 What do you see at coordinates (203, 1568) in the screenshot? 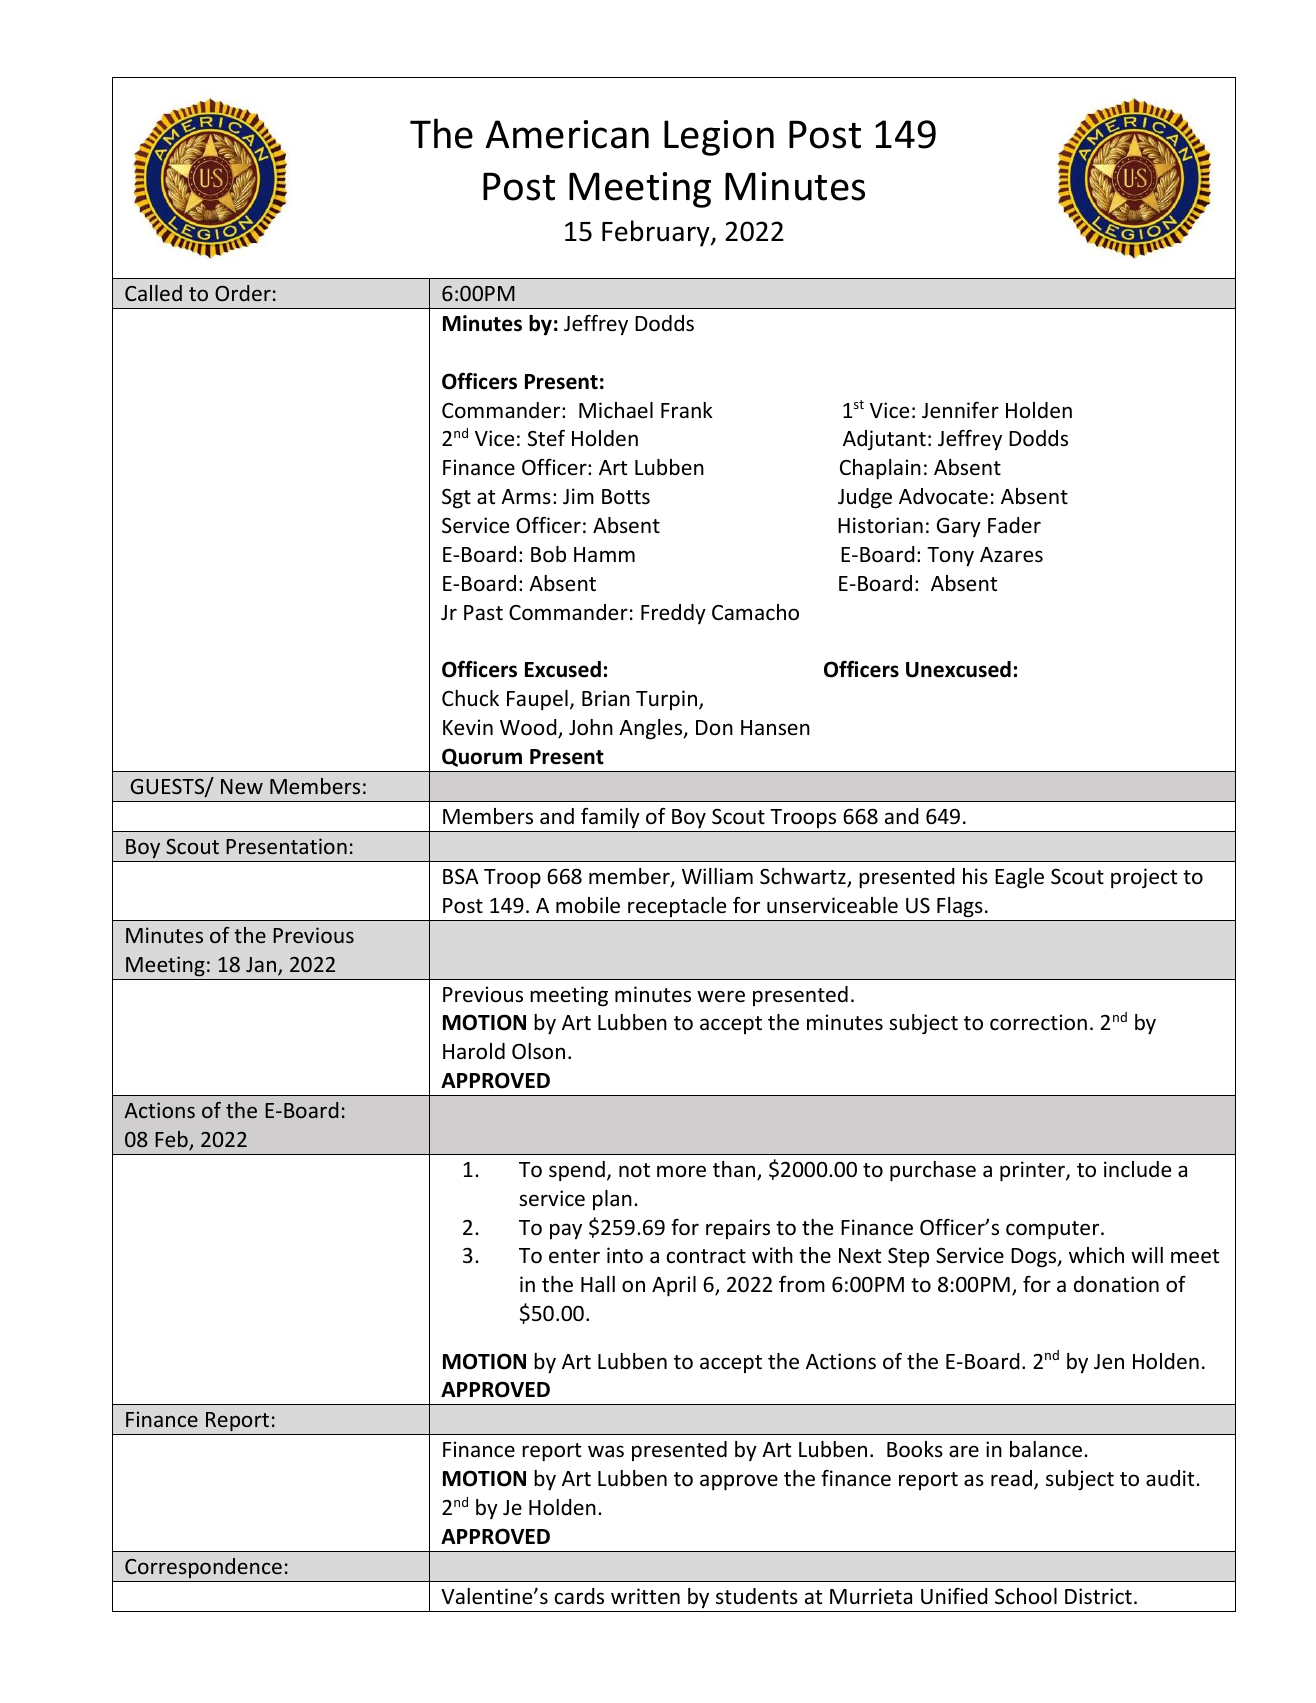
I see `Correspondence` at bounding box center [203, 1568].
